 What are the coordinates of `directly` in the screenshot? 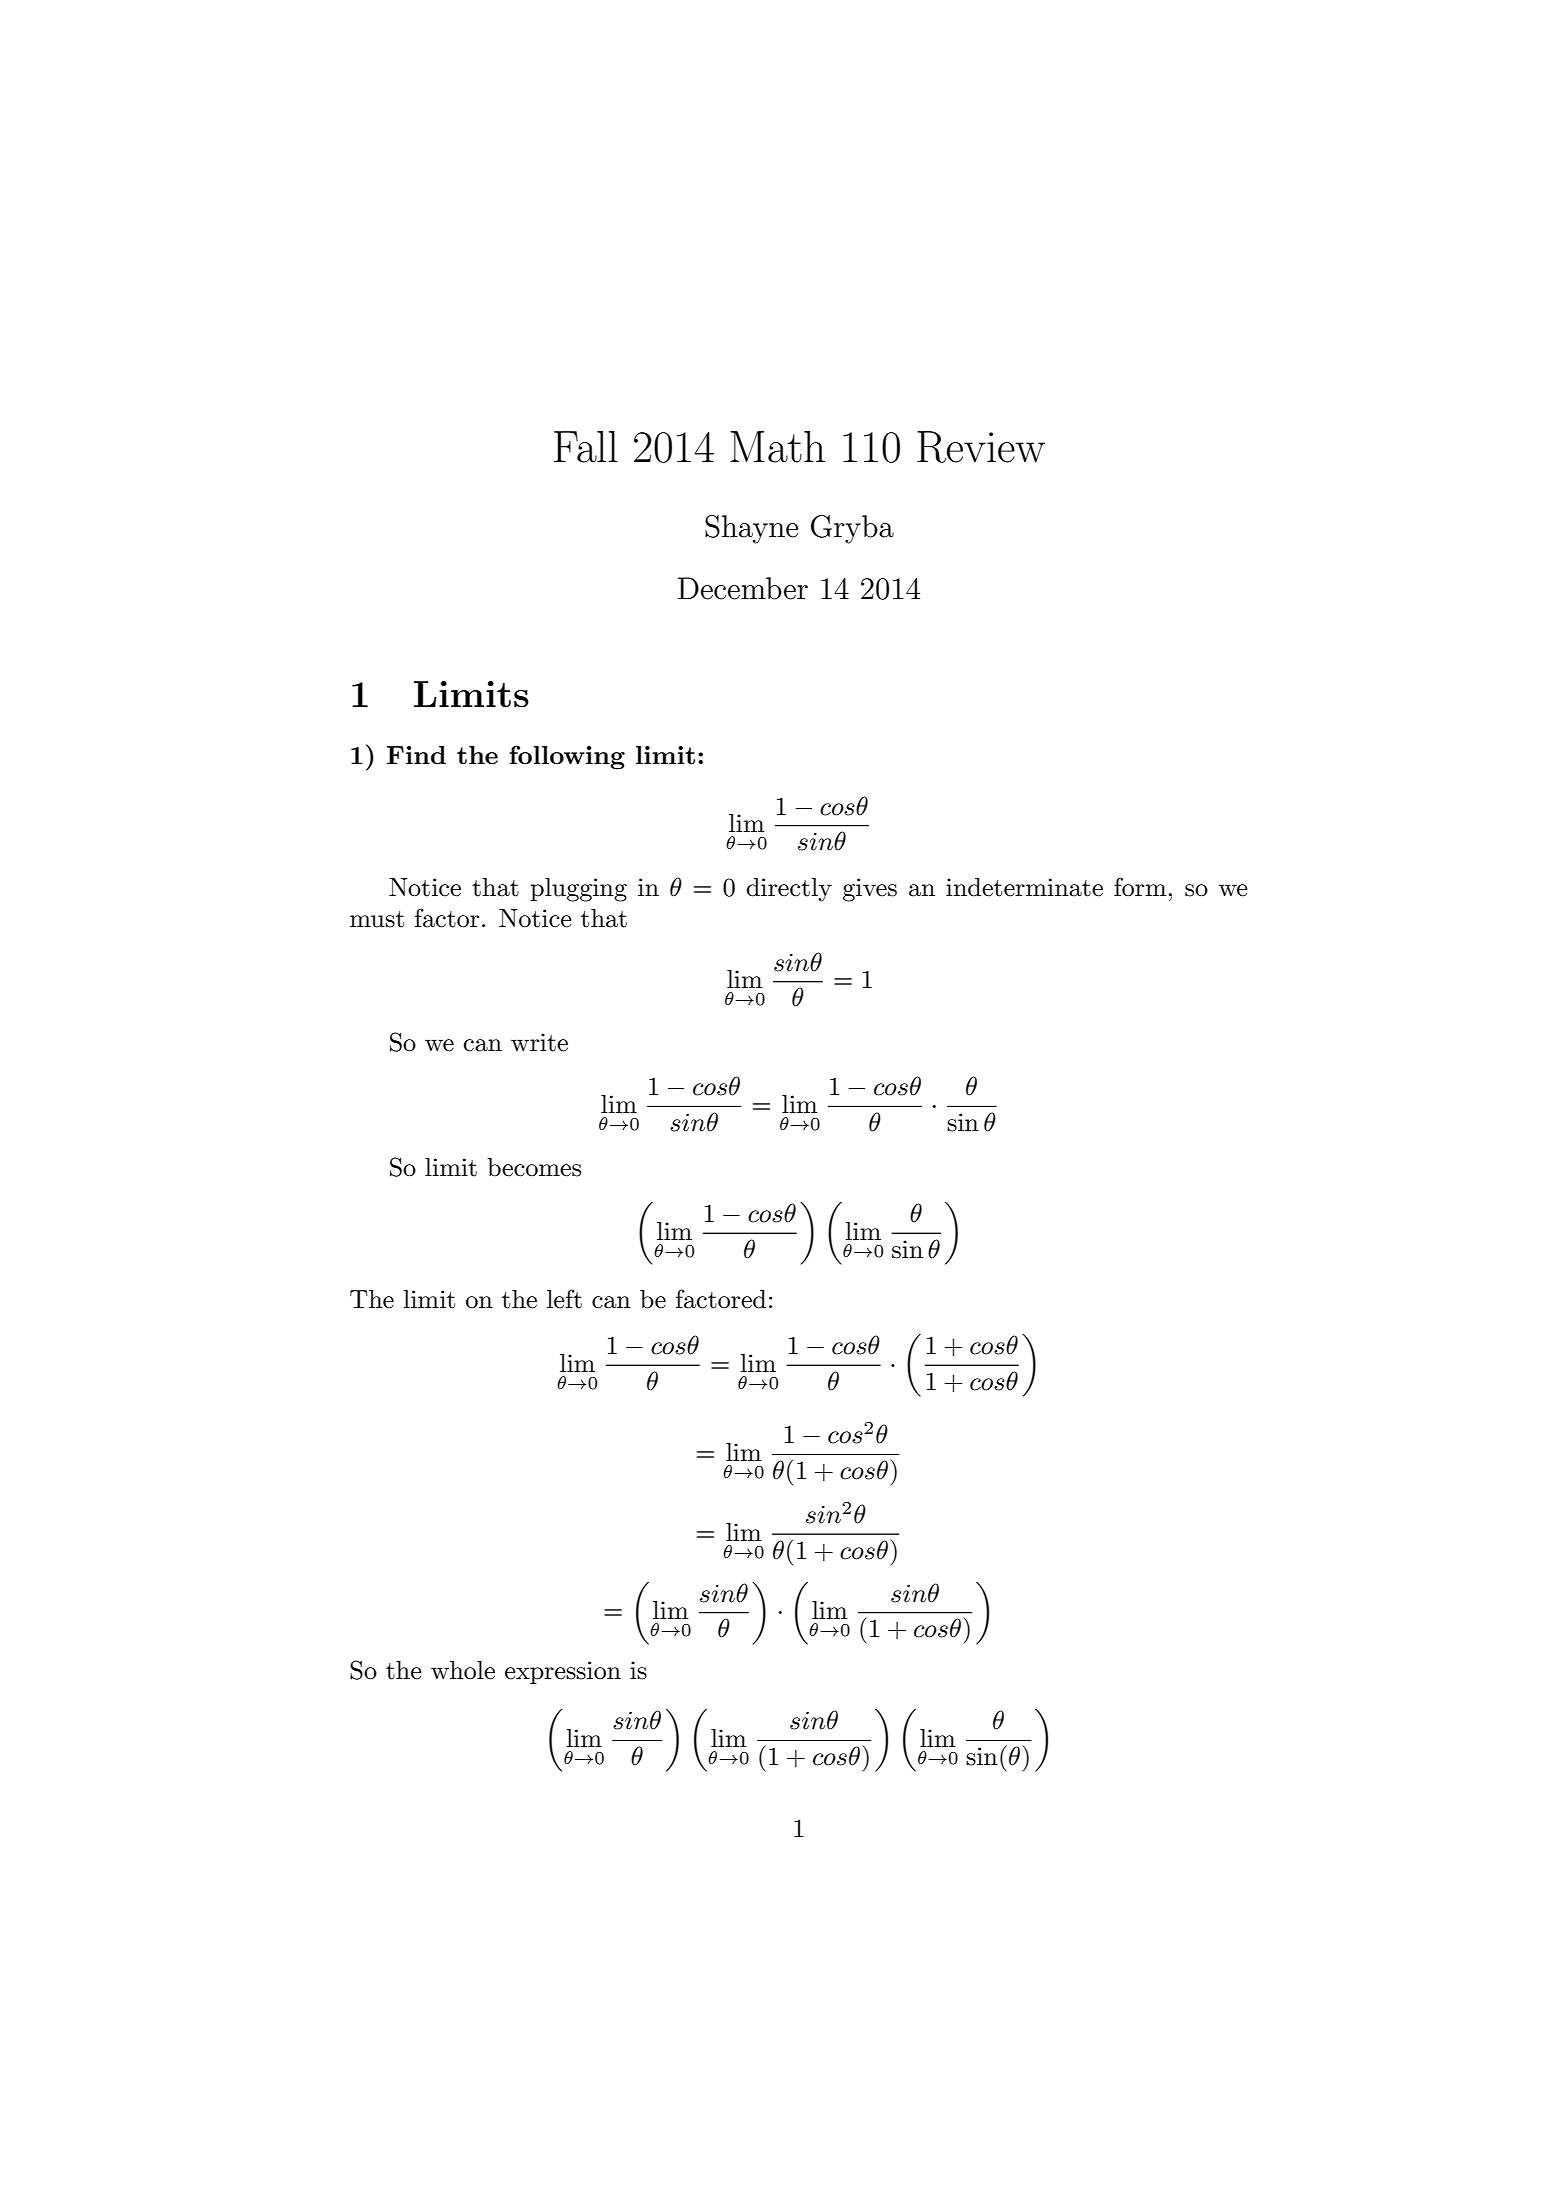 It's located at (789, 890).
